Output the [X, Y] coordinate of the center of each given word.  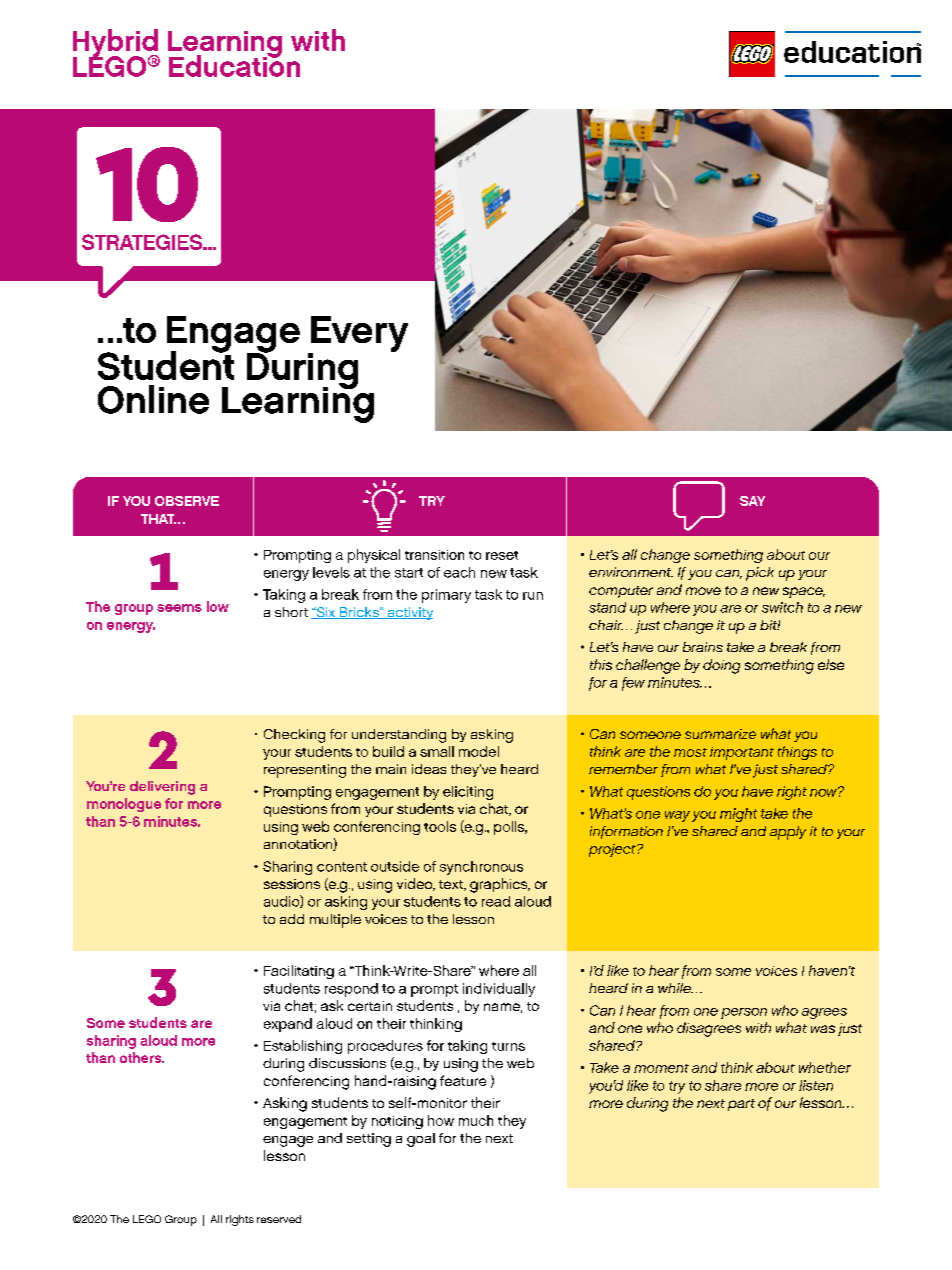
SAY [752, 501]
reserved [279, 1219]
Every [358, 335]
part [741, 1105]
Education [234, 65]
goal [421, 1140]
